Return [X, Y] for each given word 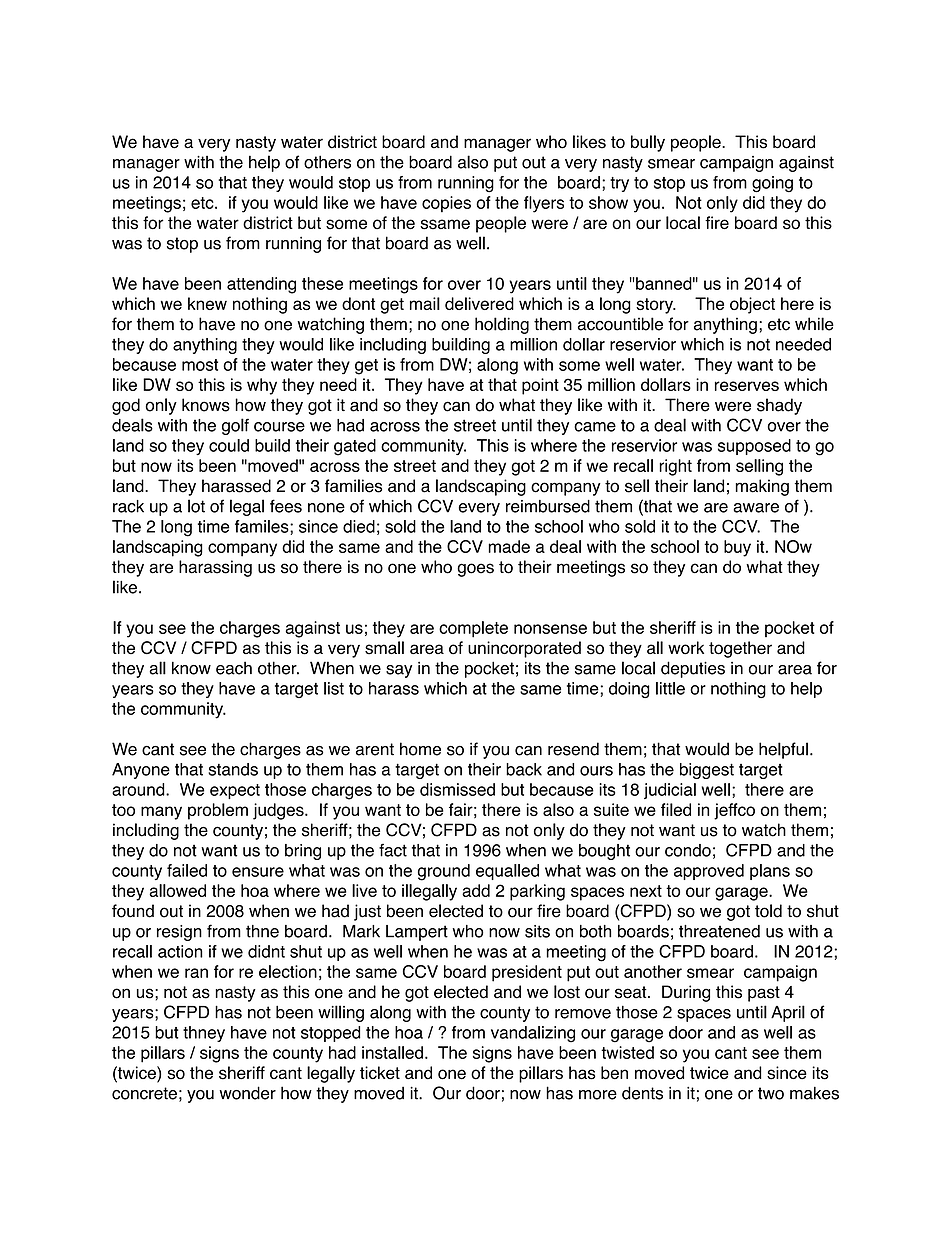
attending [261, 285]
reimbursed [548, 506]
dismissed [457, 789]
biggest [707, 771]
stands [233, 769]
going [772, 184]
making [762, 487]
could [229, 445]
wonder [247, 1093]
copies [446, 204]
